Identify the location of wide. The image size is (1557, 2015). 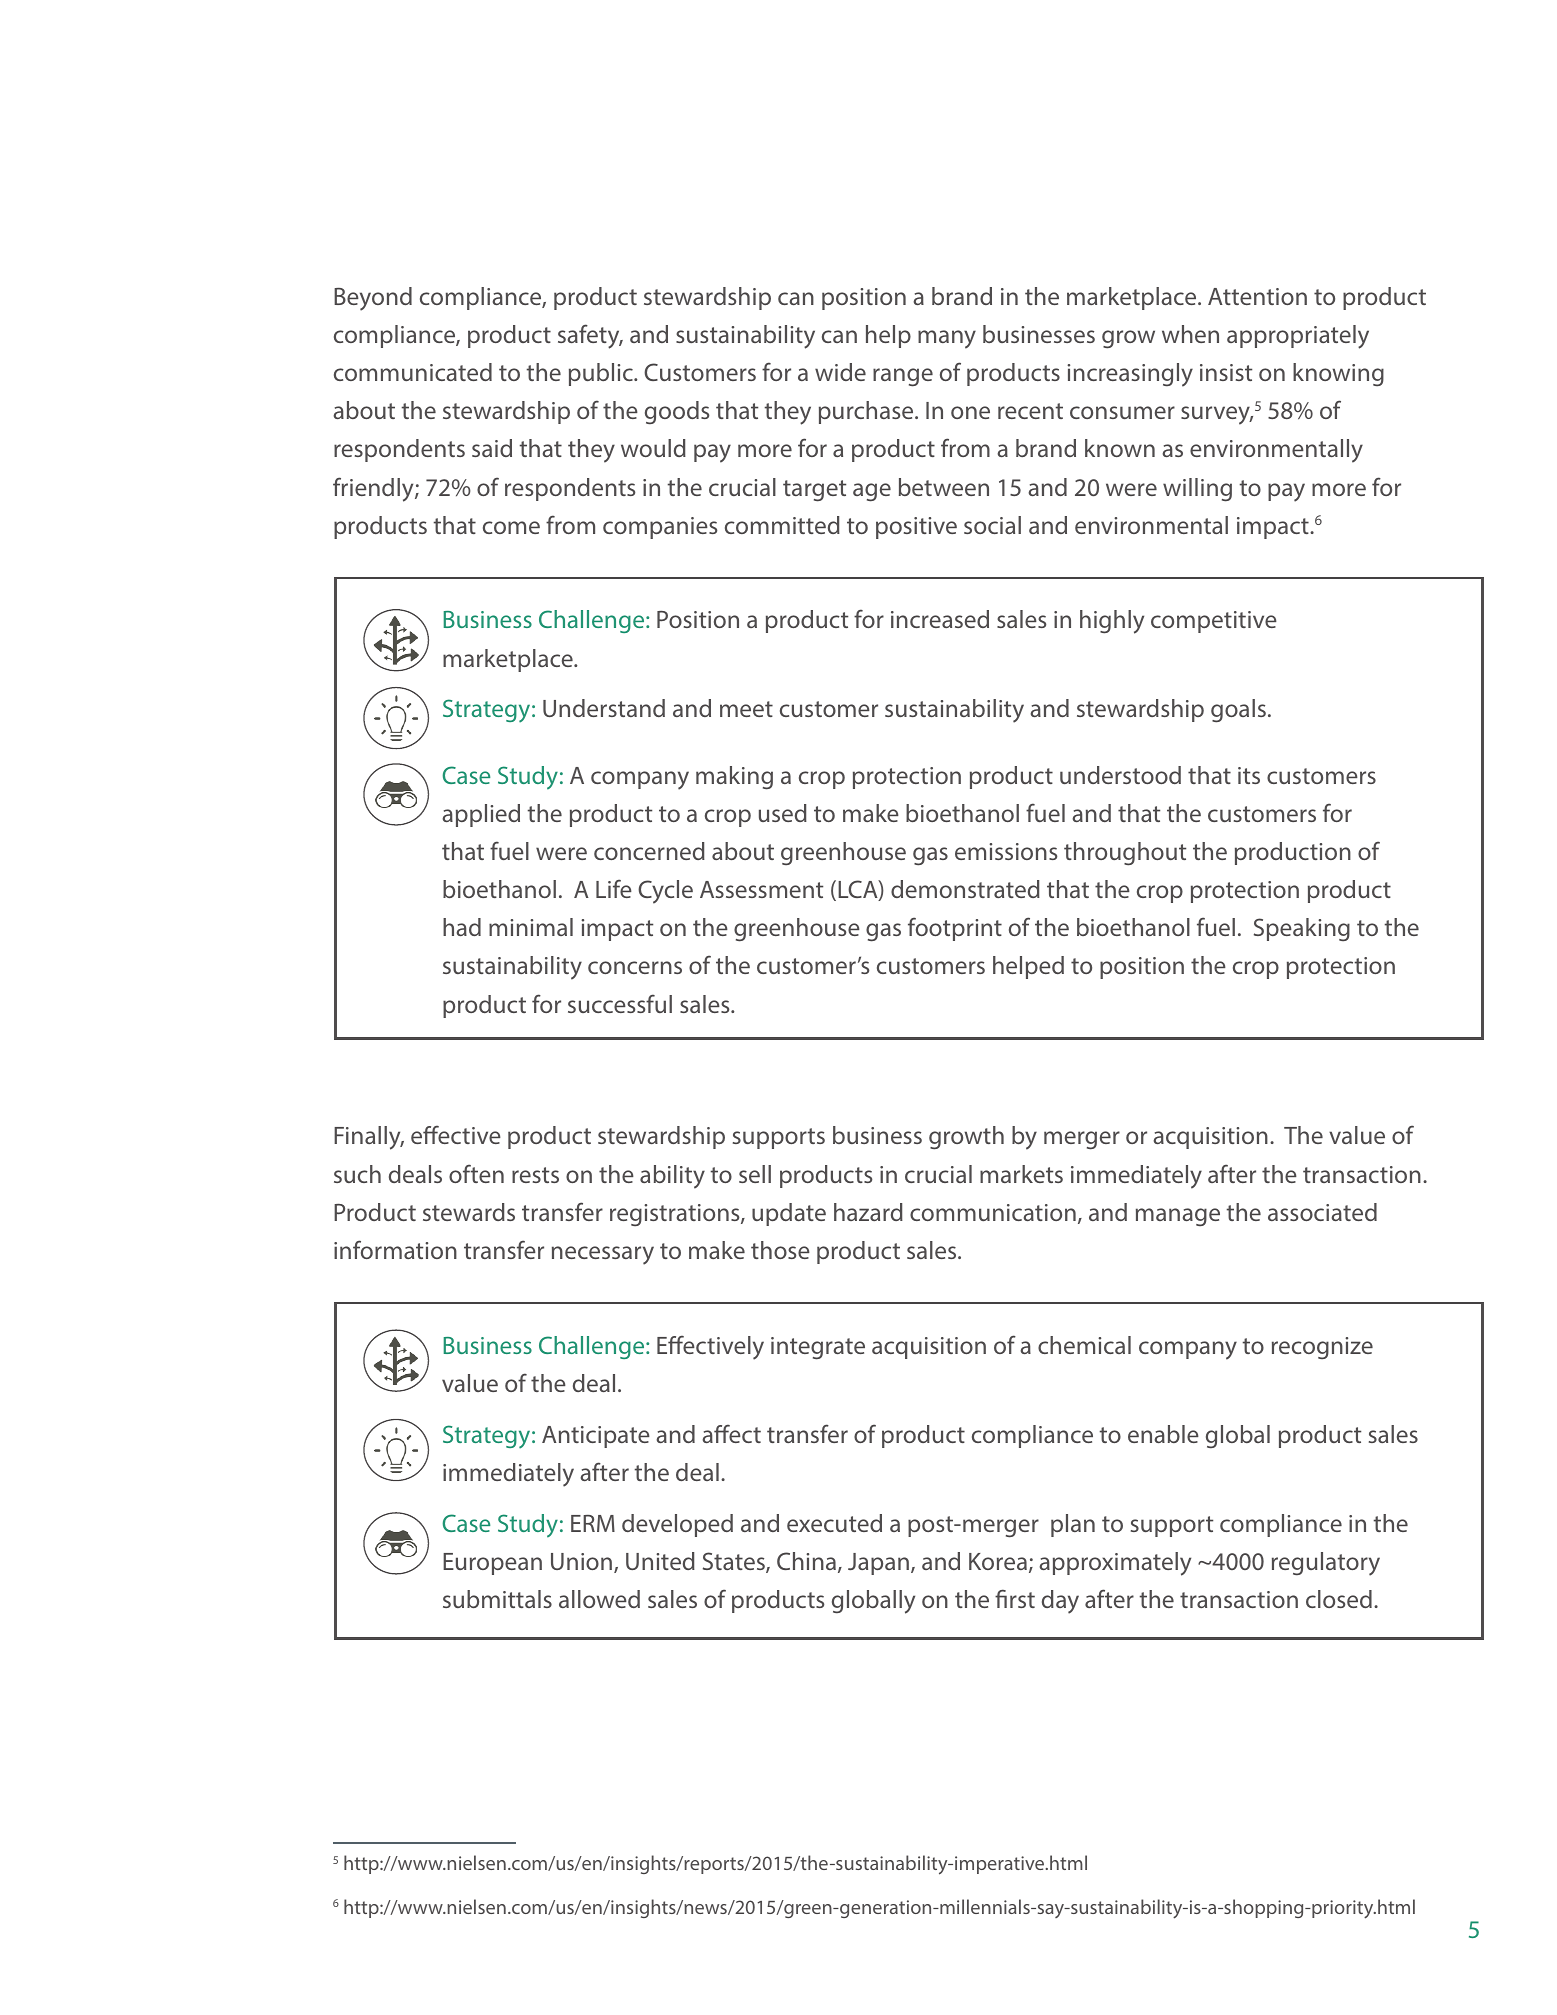
(840, 372).
